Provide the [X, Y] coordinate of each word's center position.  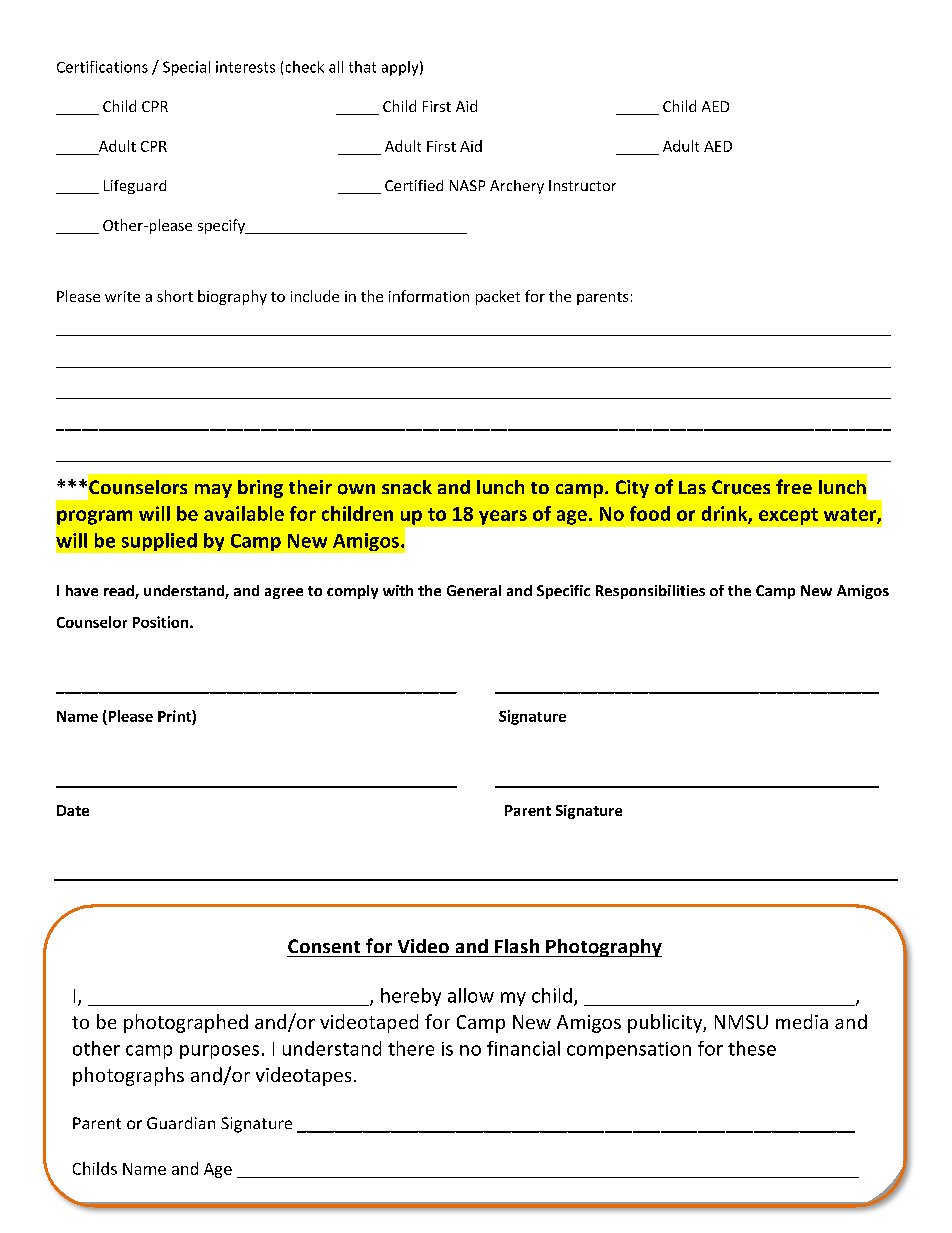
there [411, 1048]
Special [186, 68]
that [362, 67]
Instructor [582, 185]
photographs [128, 1076]
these [752, 1048]
